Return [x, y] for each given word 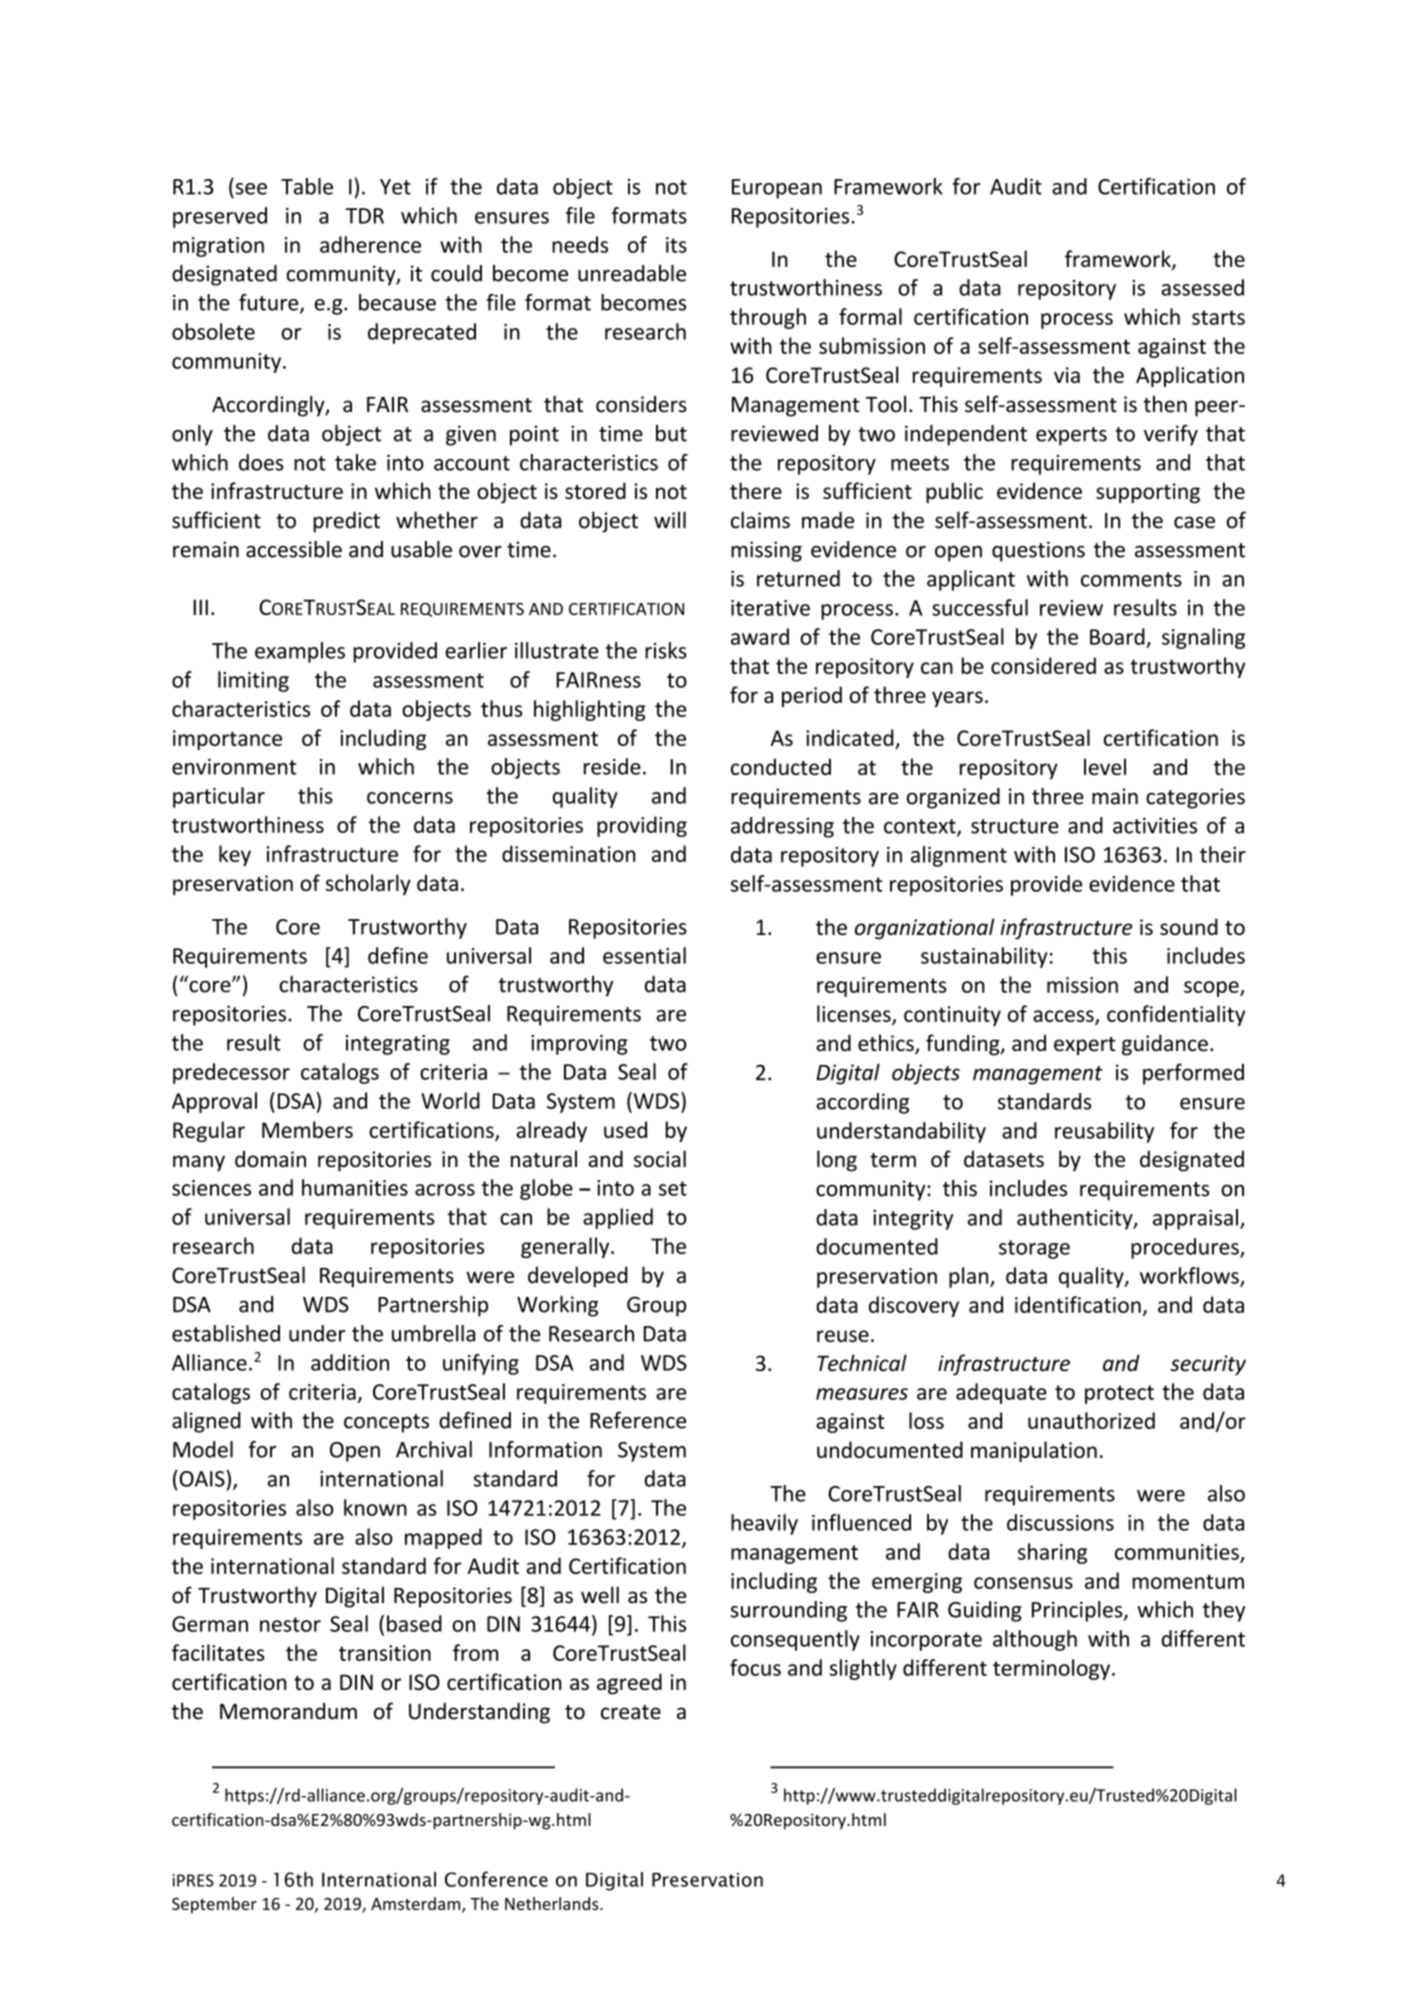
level [1105, 766]
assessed [1202, 287]
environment [234, 767]
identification [1078, 1304]
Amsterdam [417, 1905]
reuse [843, 1336]
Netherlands [553, 1903]
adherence [370, 244]
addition [350, 1362]
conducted [781, 766]
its [676, 245]
